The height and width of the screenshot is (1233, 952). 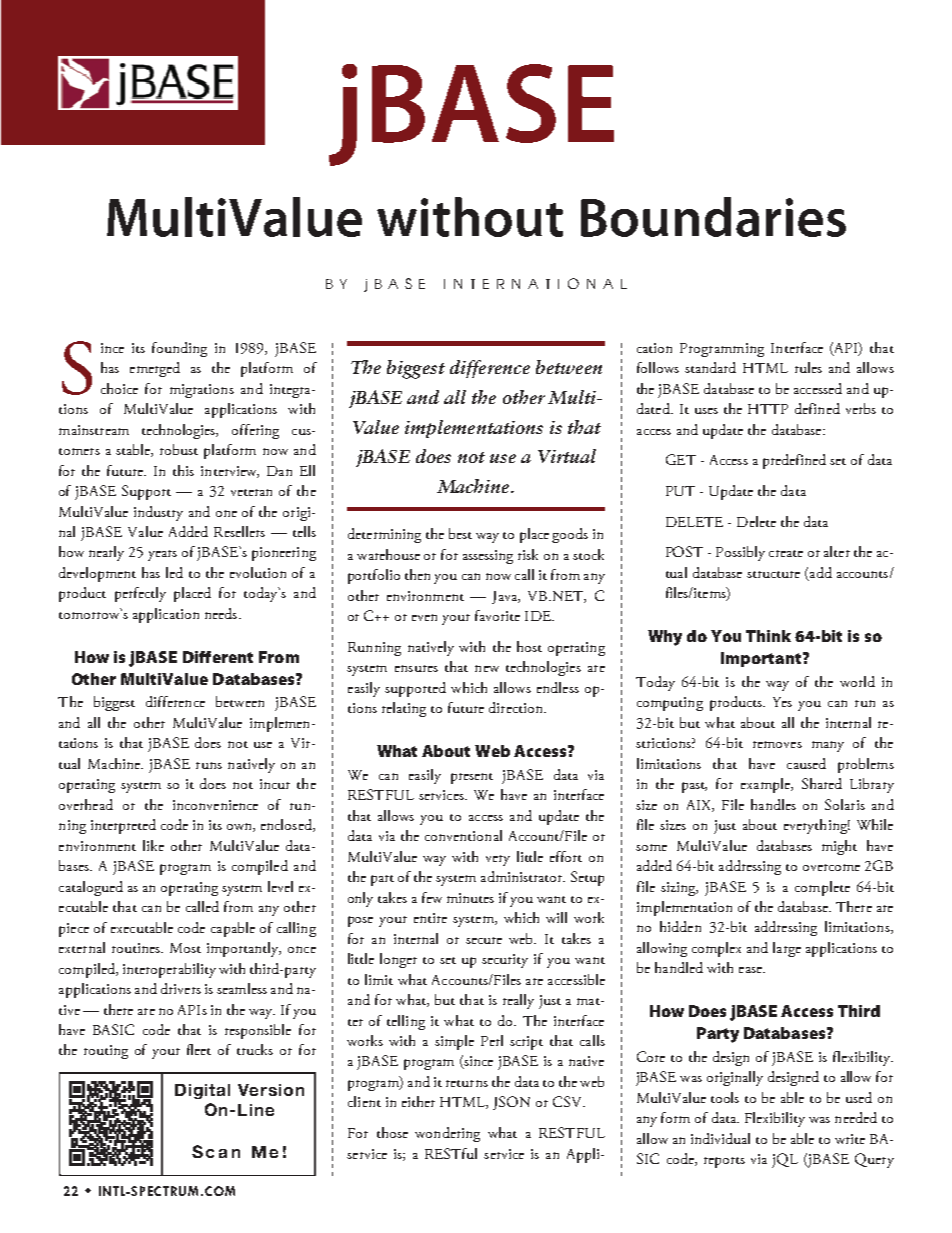 I want to click on Yes, so click(x=782, y=702).
